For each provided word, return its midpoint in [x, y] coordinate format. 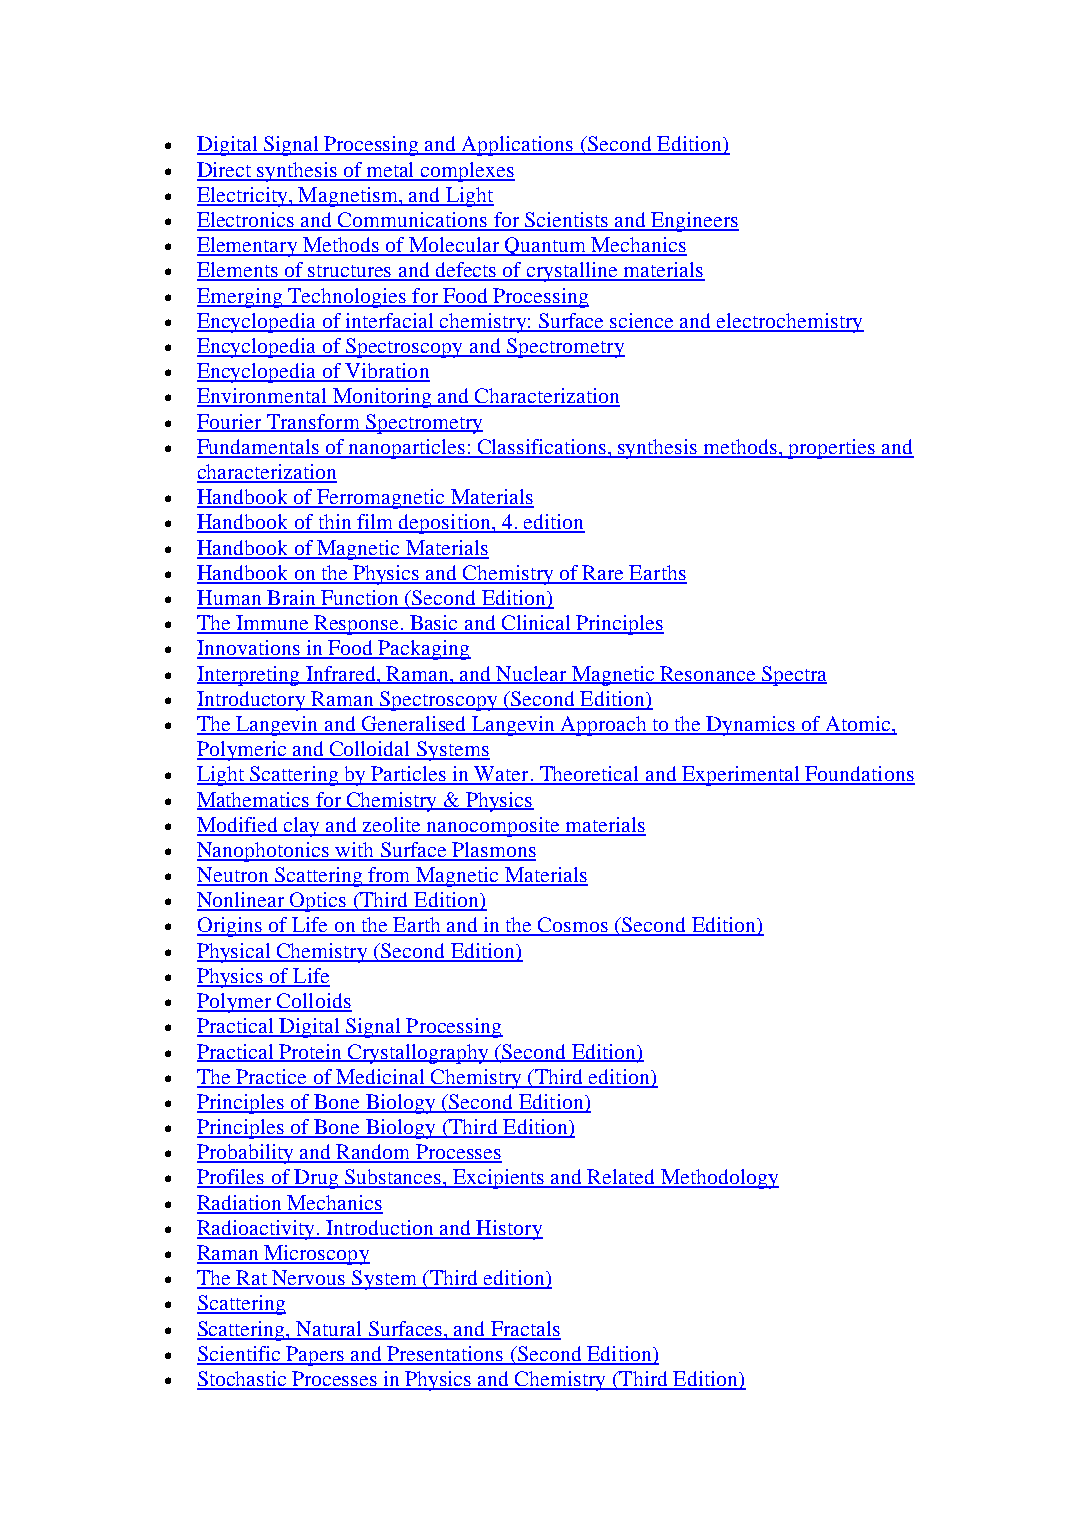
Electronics [247, 221]
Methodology [719, 1179]
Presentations [445, 1355]
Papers [315, 1356]
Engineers [694, 222]
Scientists [566, 221]
